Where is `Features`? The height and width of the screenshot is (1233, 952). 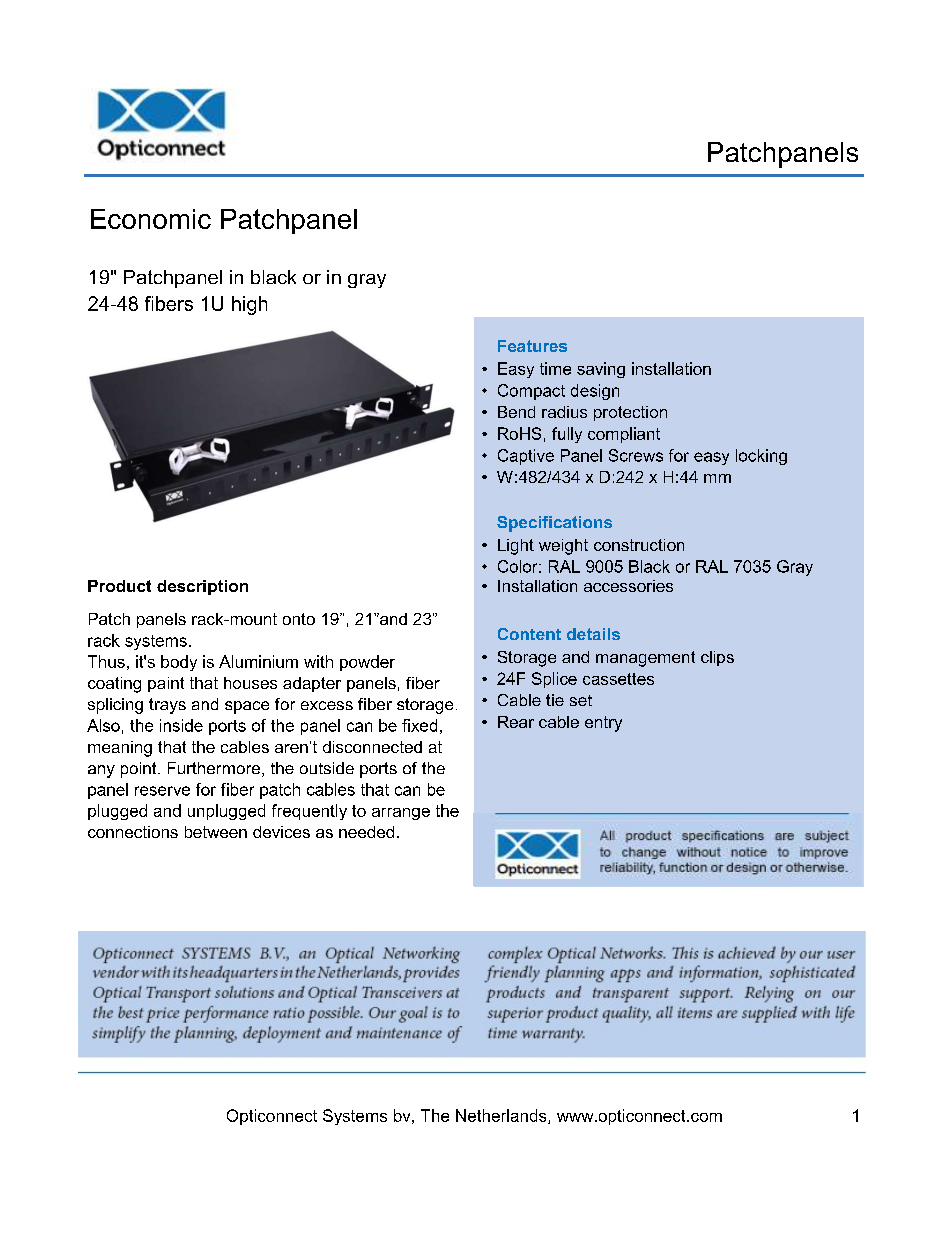
Features is located at coordinates (532, 346).
